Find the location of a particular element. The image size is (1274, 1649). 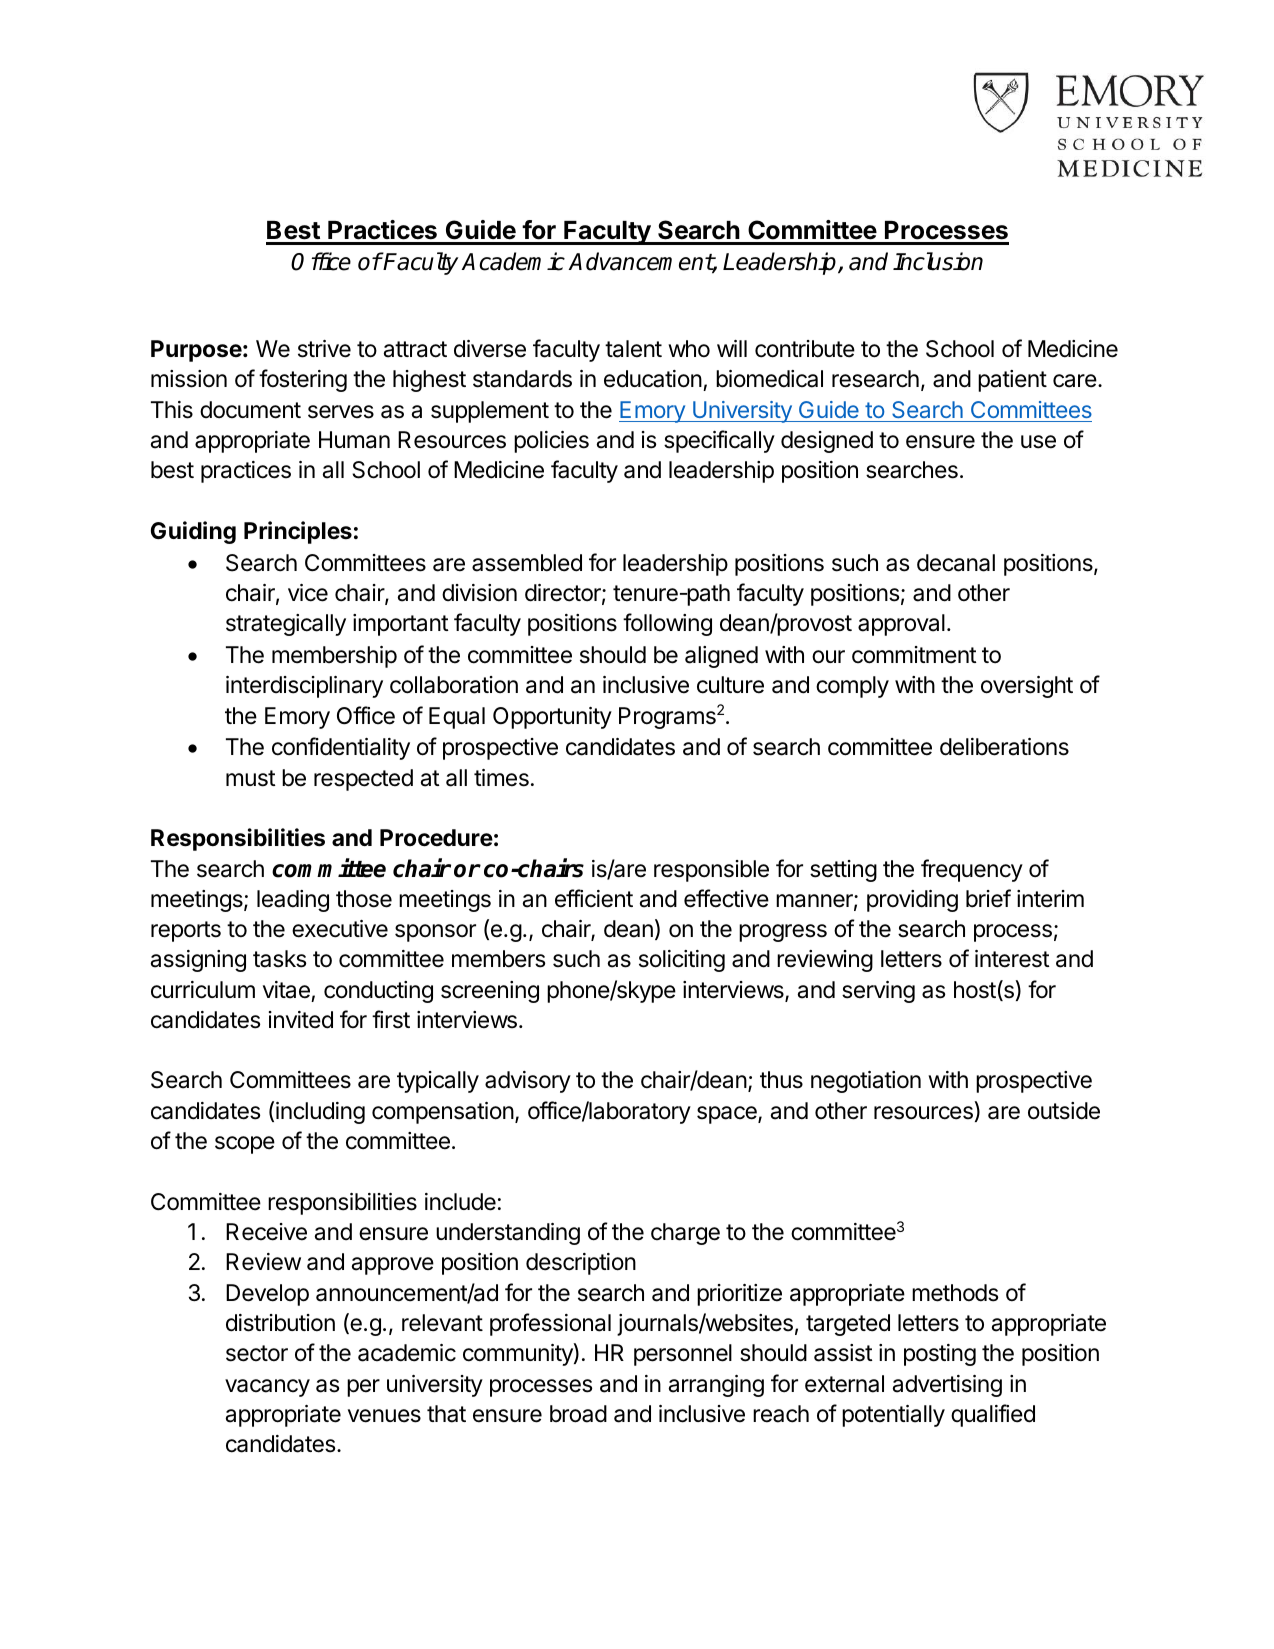

frequency is located at coordinates (972, 870).
